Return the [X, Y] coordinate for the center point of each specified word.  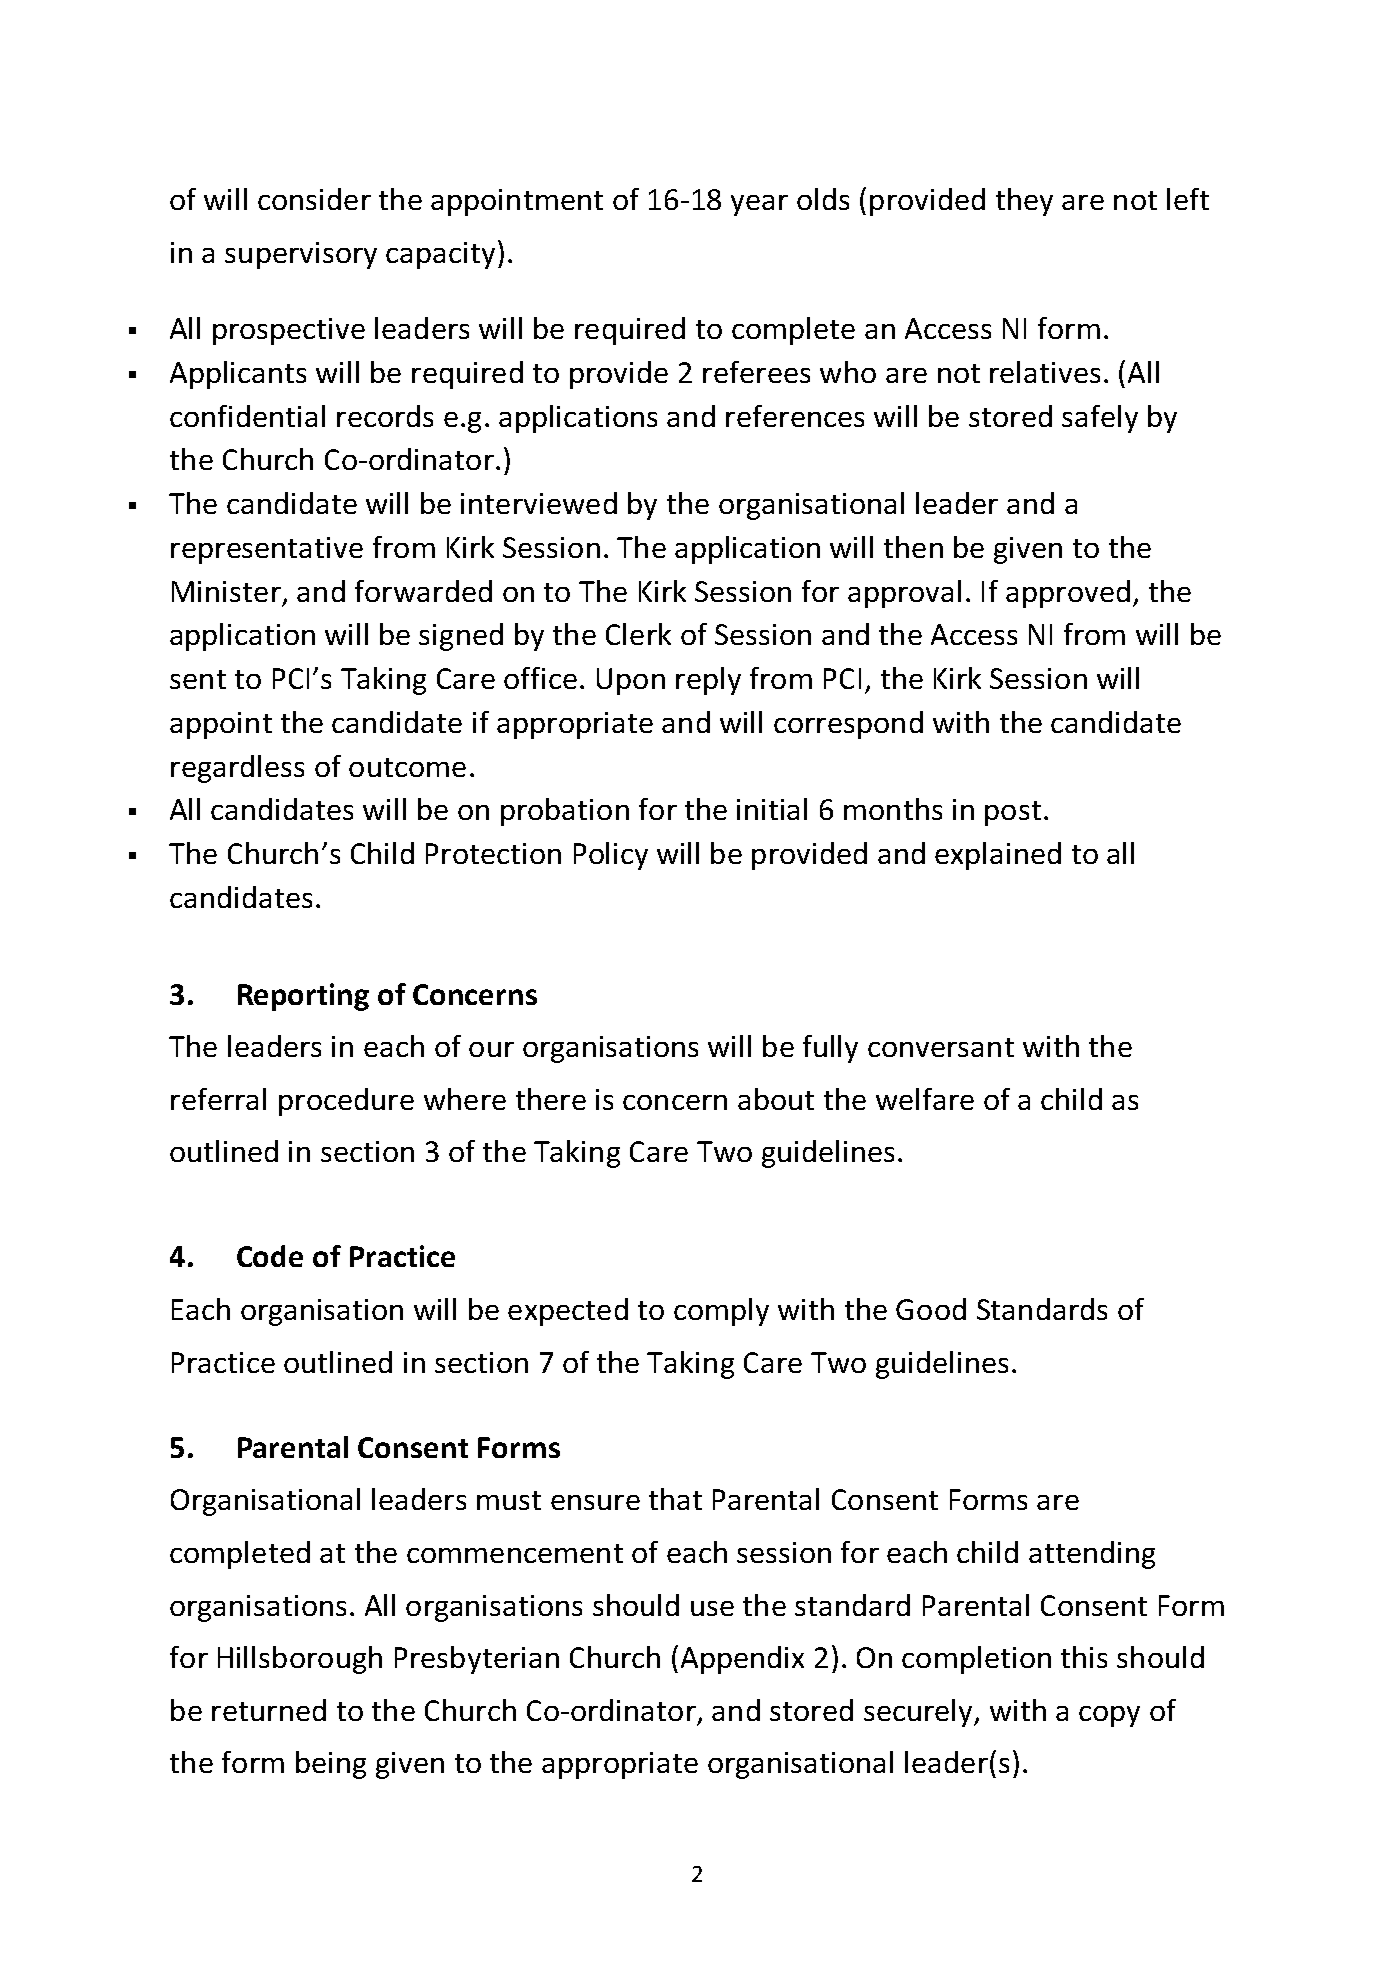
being [331, 1765]
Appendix [742, 1660]
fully [830, 1049]
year [759, 205]
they [1024, 202]
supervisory [301, 255]
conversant [941, 1047]
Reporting [303, 997]
